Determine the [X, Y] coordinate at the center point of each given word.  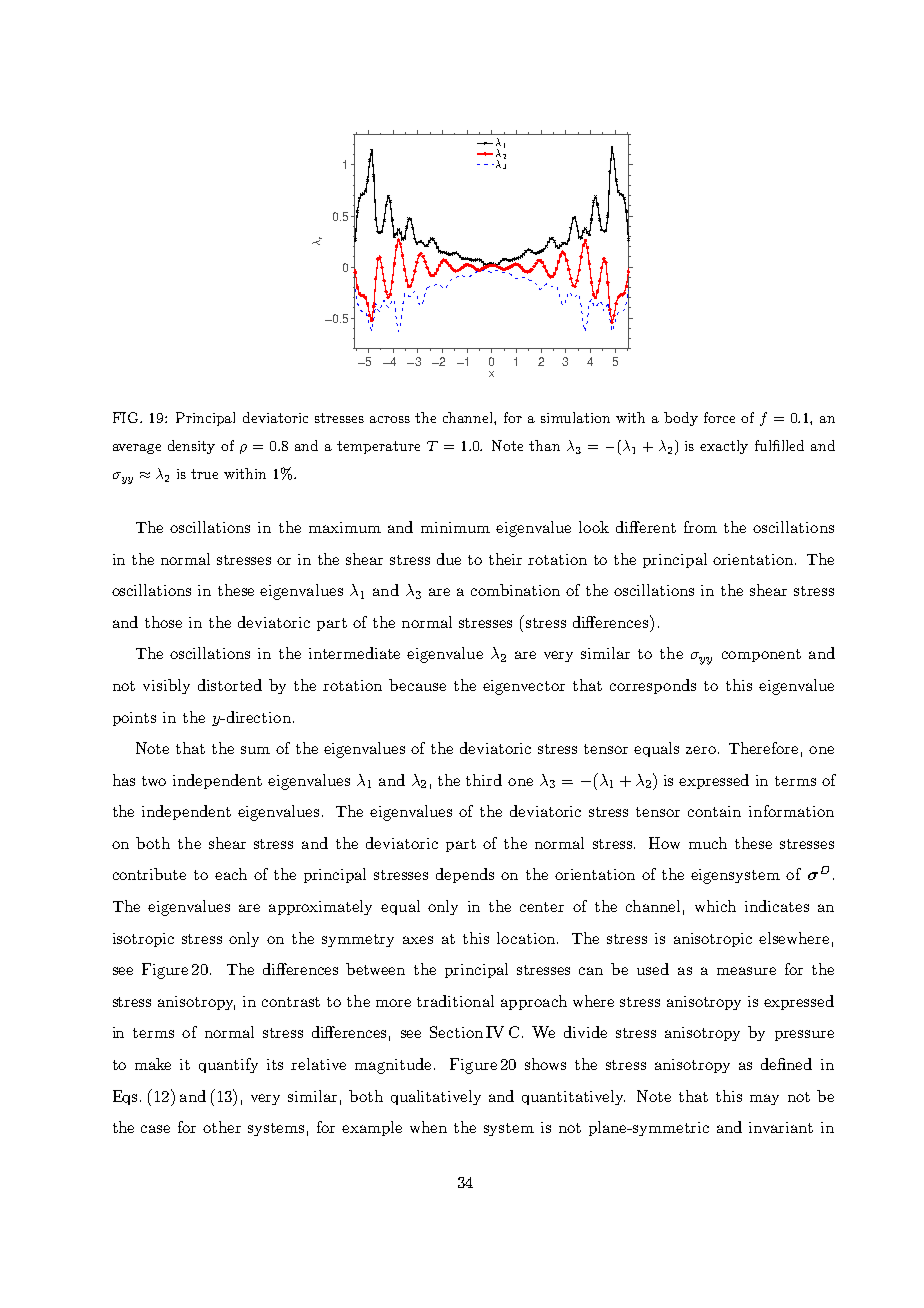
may [764, 1099]
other [222, 1127]
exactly [724, 447]
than [544, 445]
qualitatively [436, 1097]
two [154, 781]
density [191, 447]
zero [701, 750]
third [484, 780]
